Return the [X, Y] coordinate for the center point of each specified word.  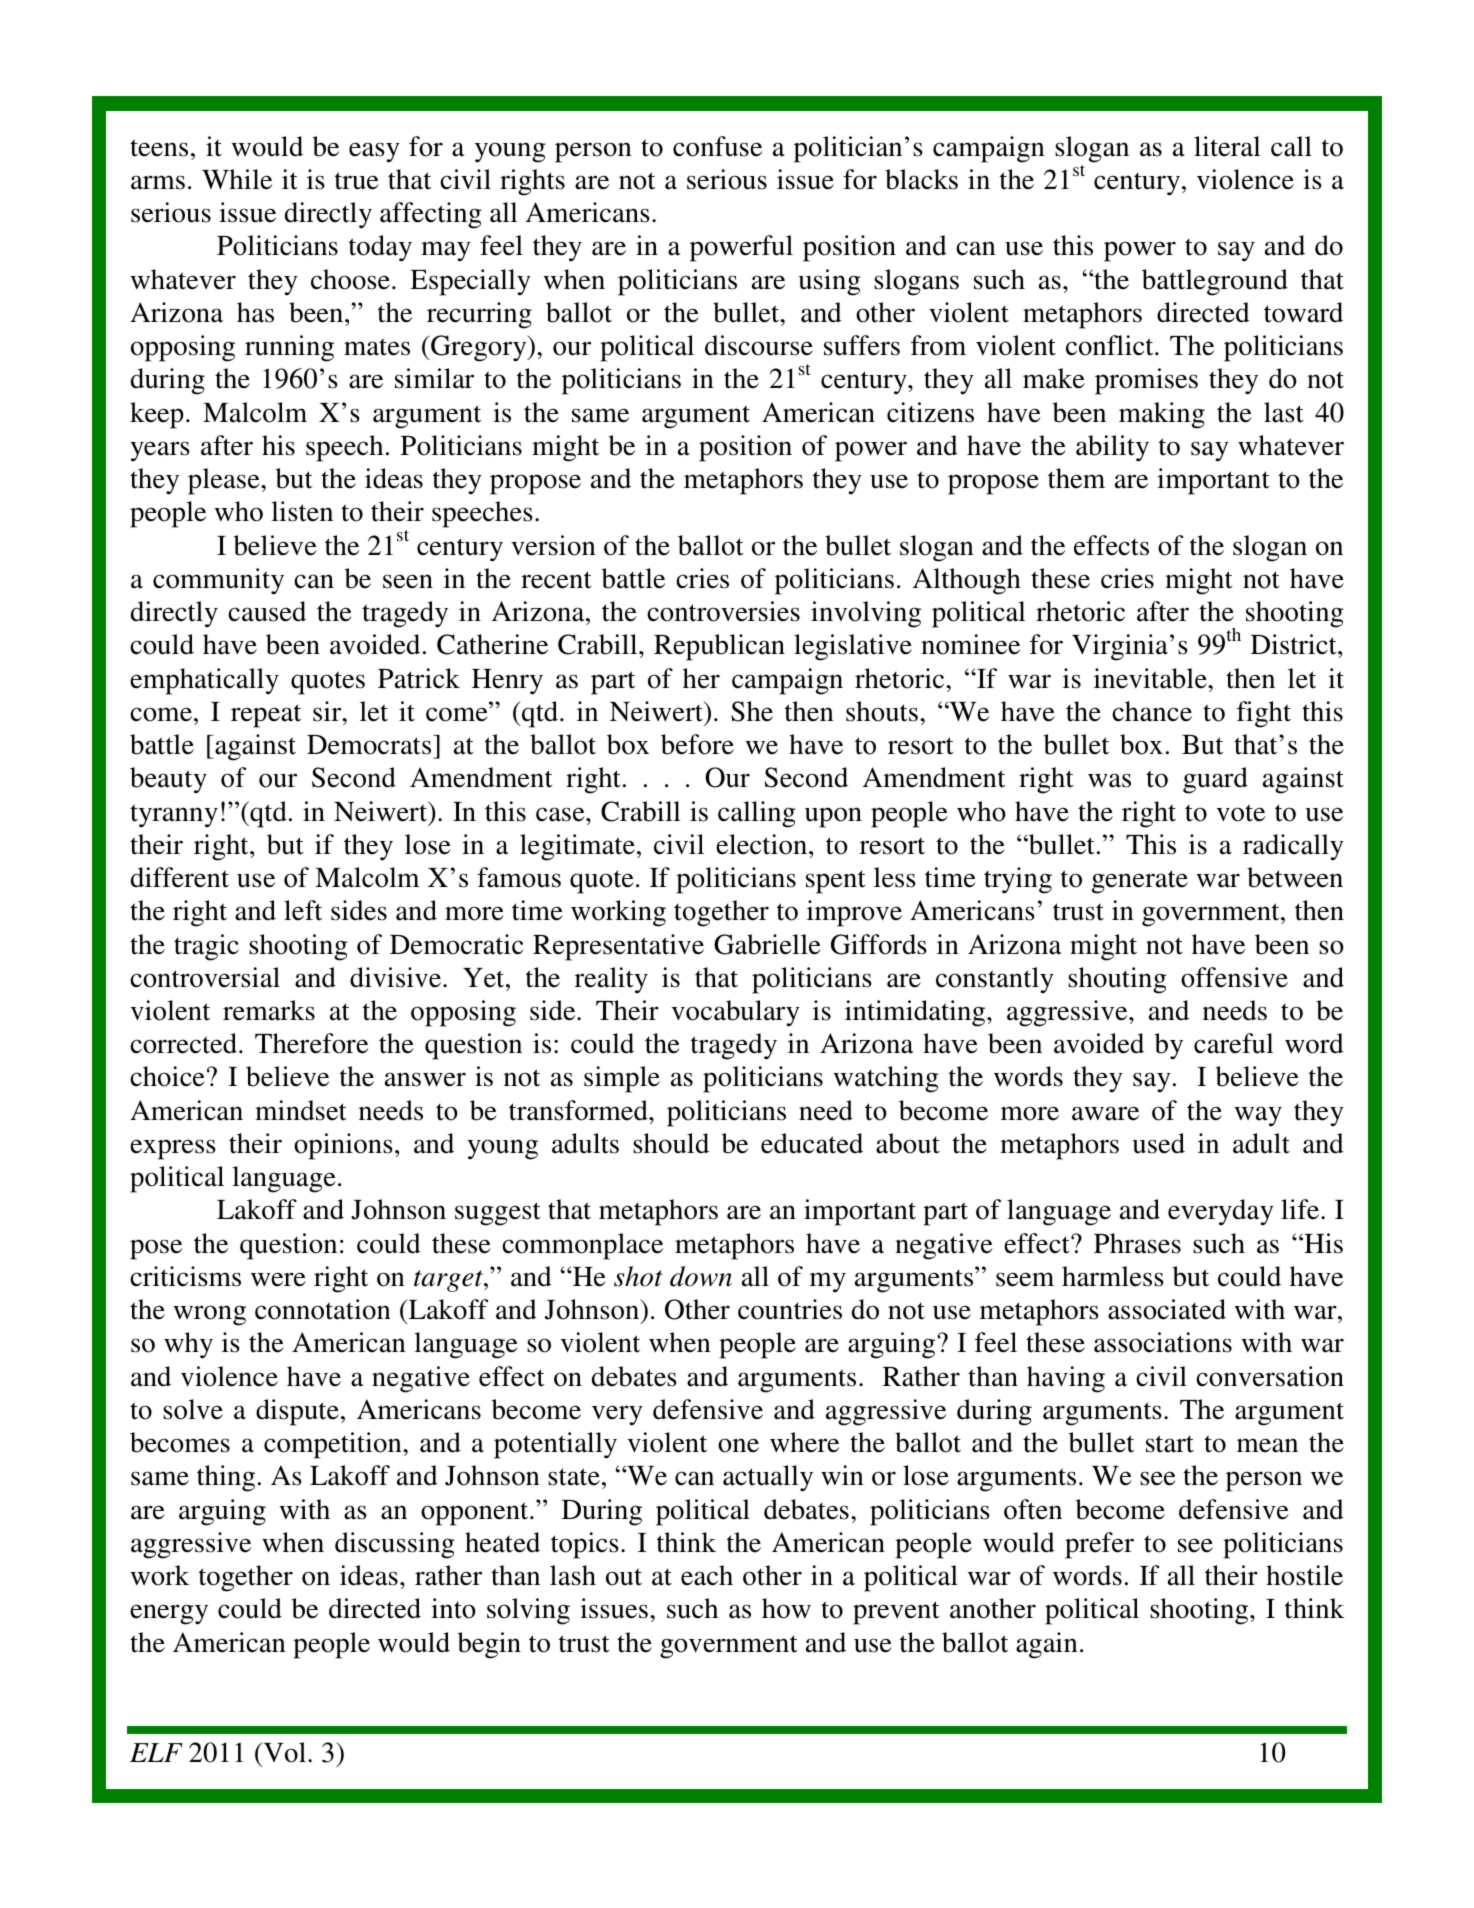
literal [1227, 146]
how [786, 1608]
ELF [156, 1752]
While [237, 179]
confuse [717, 146]
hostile [1304, 1575]
